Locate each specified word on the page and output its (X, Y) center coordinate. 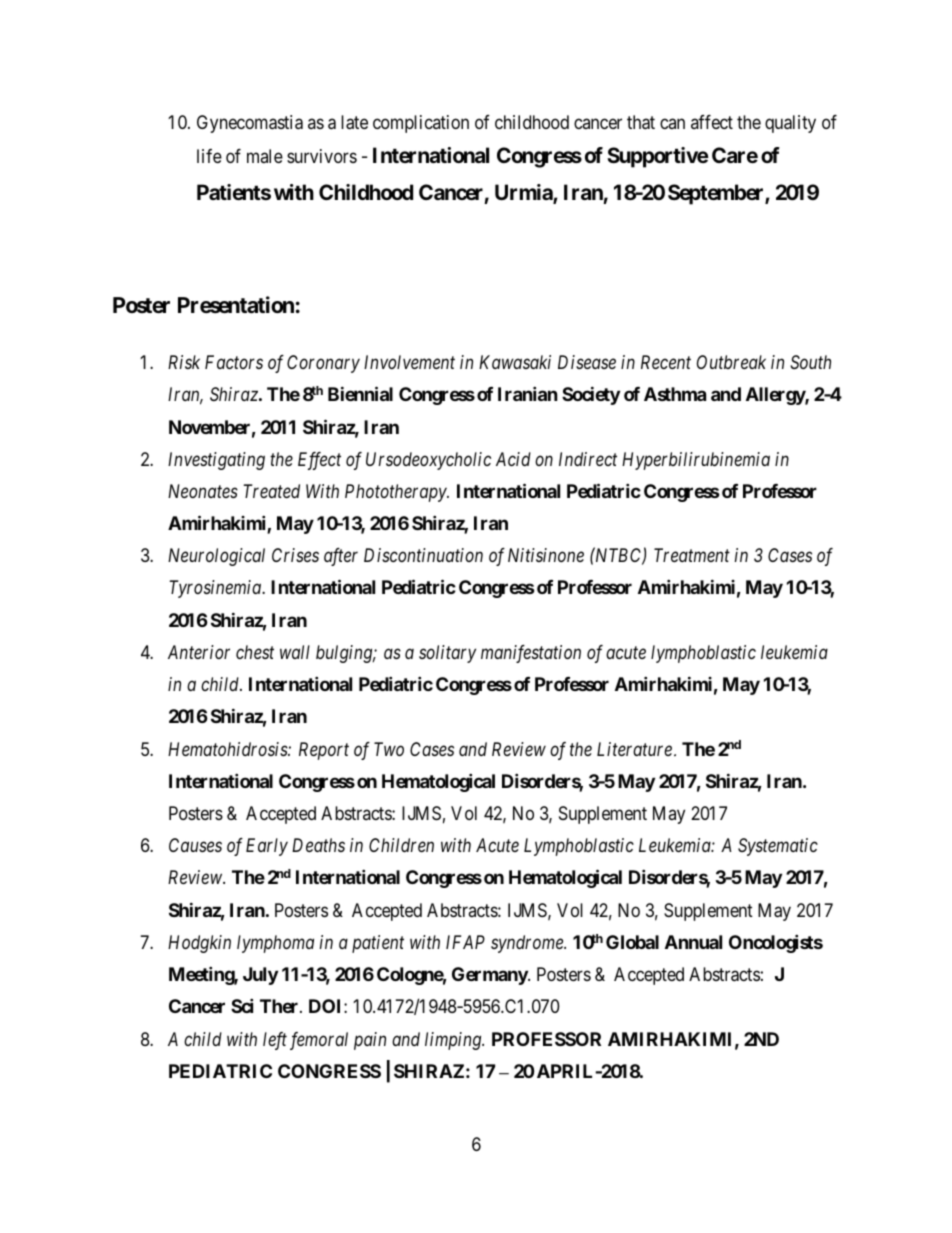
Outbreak (731, 362)
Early (267, 847)
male (265, 156)
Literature (634, 749)
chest (255, 652)
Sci (242, 1005)
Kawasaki (515, 362)
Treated (271, 491)
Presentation (236, 305)
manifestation (531, 654)
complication (421, 124)
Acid (513, 459)
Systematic (778, 847)
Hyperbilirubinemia (696, 461)
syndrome (528, 944)
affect (712, 122)
